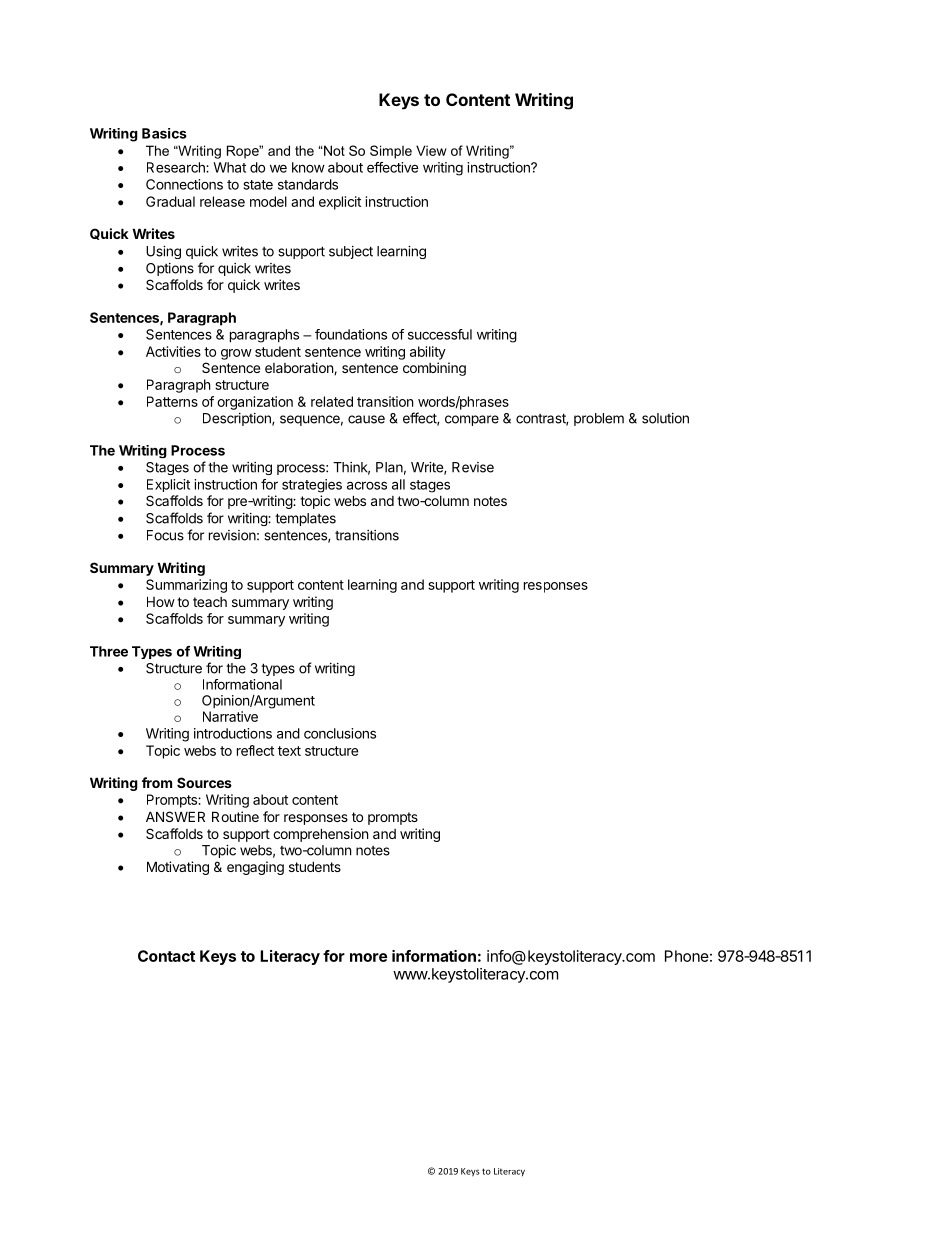  Describe the element at coordinates (233, 733) in the screenshot. I see `introductions` at that location.
